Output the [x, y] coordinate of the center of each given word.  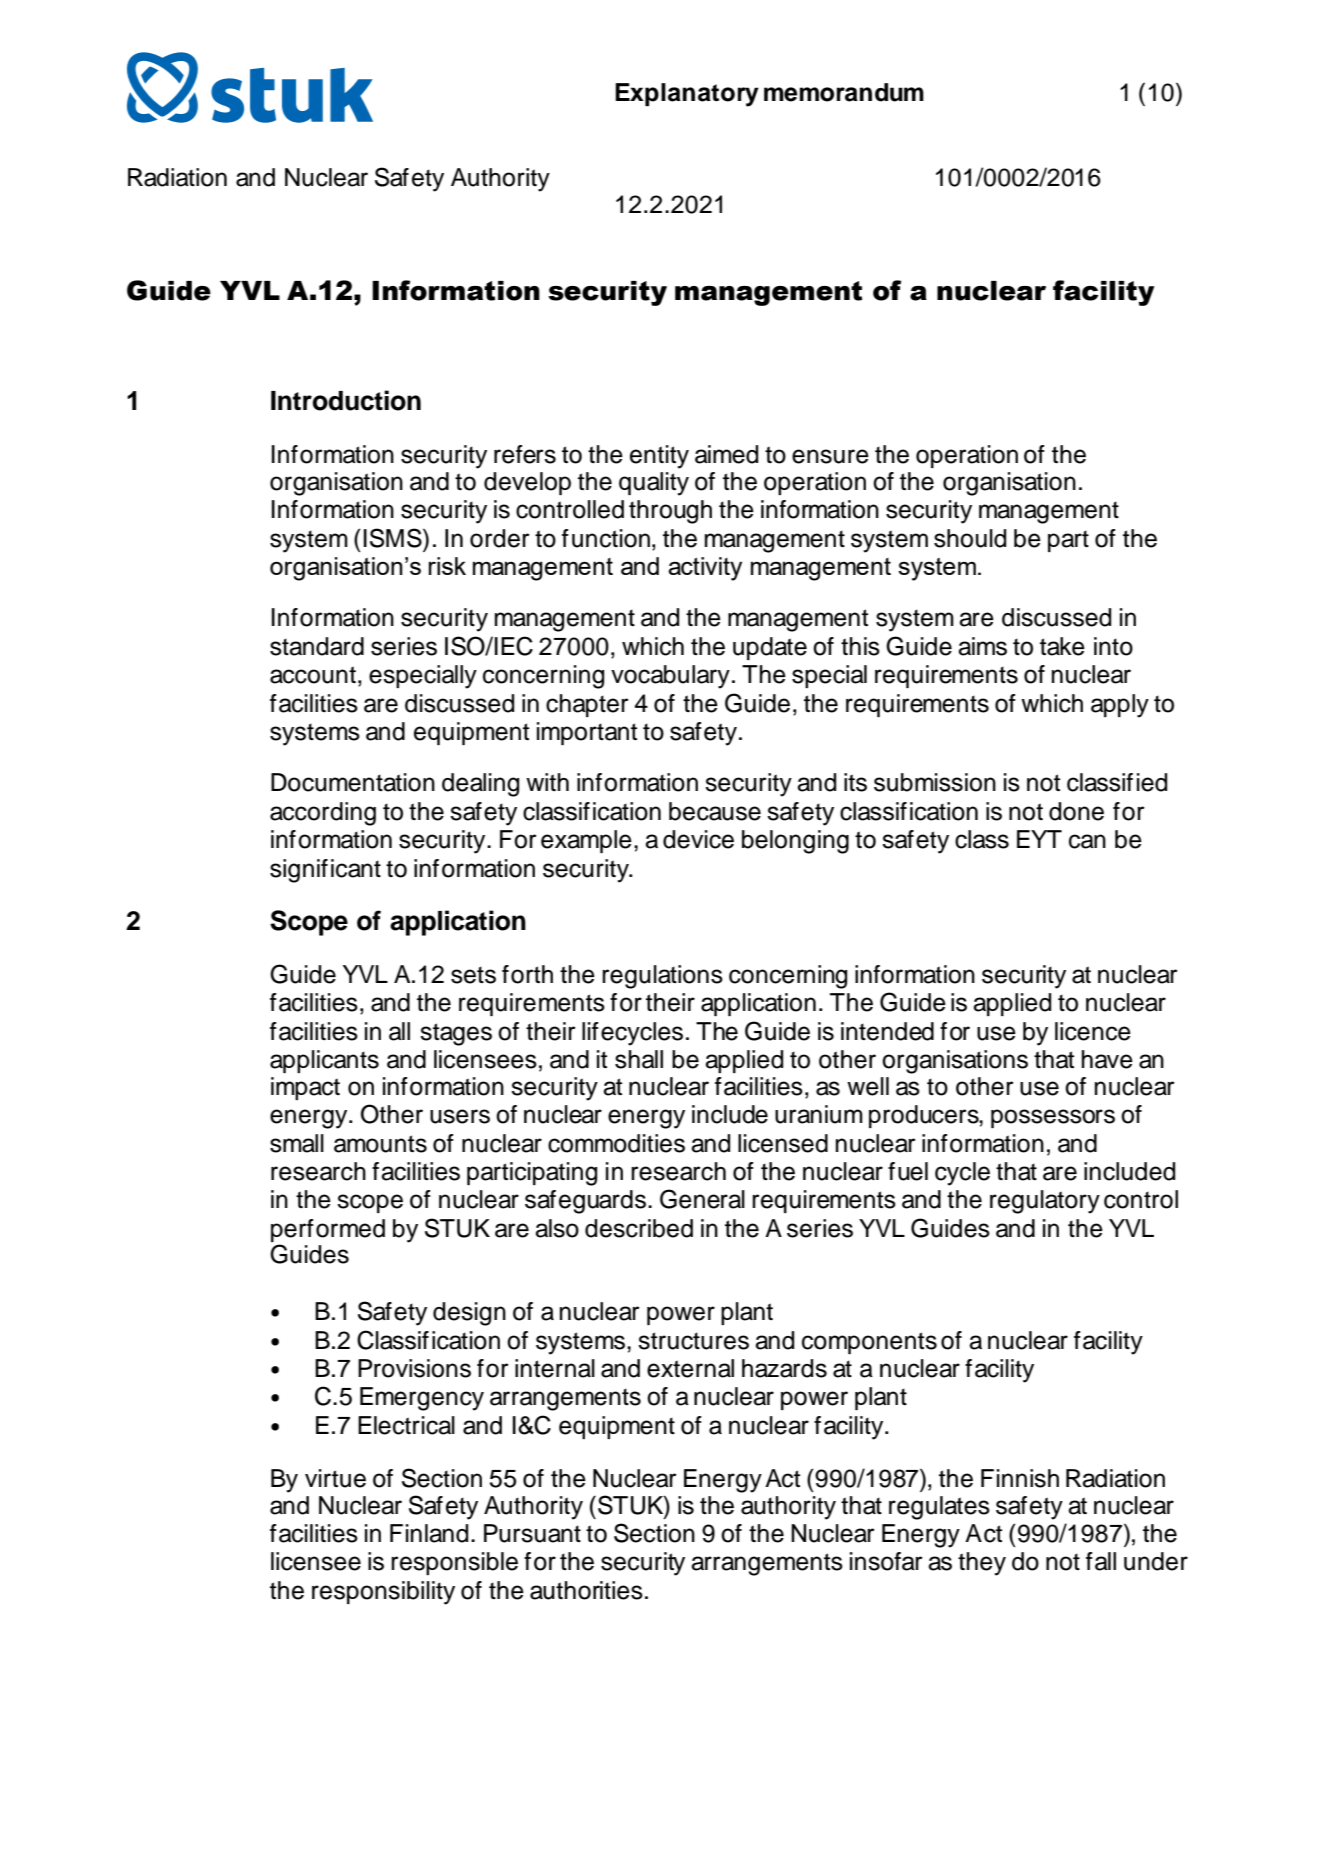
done [1076, 811]
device [698, 839]
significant [325, 871]
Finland [429, 1533]
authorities [586, 1590]
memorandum [844, 92]
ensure [830, 456]
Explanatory [687, 95]
